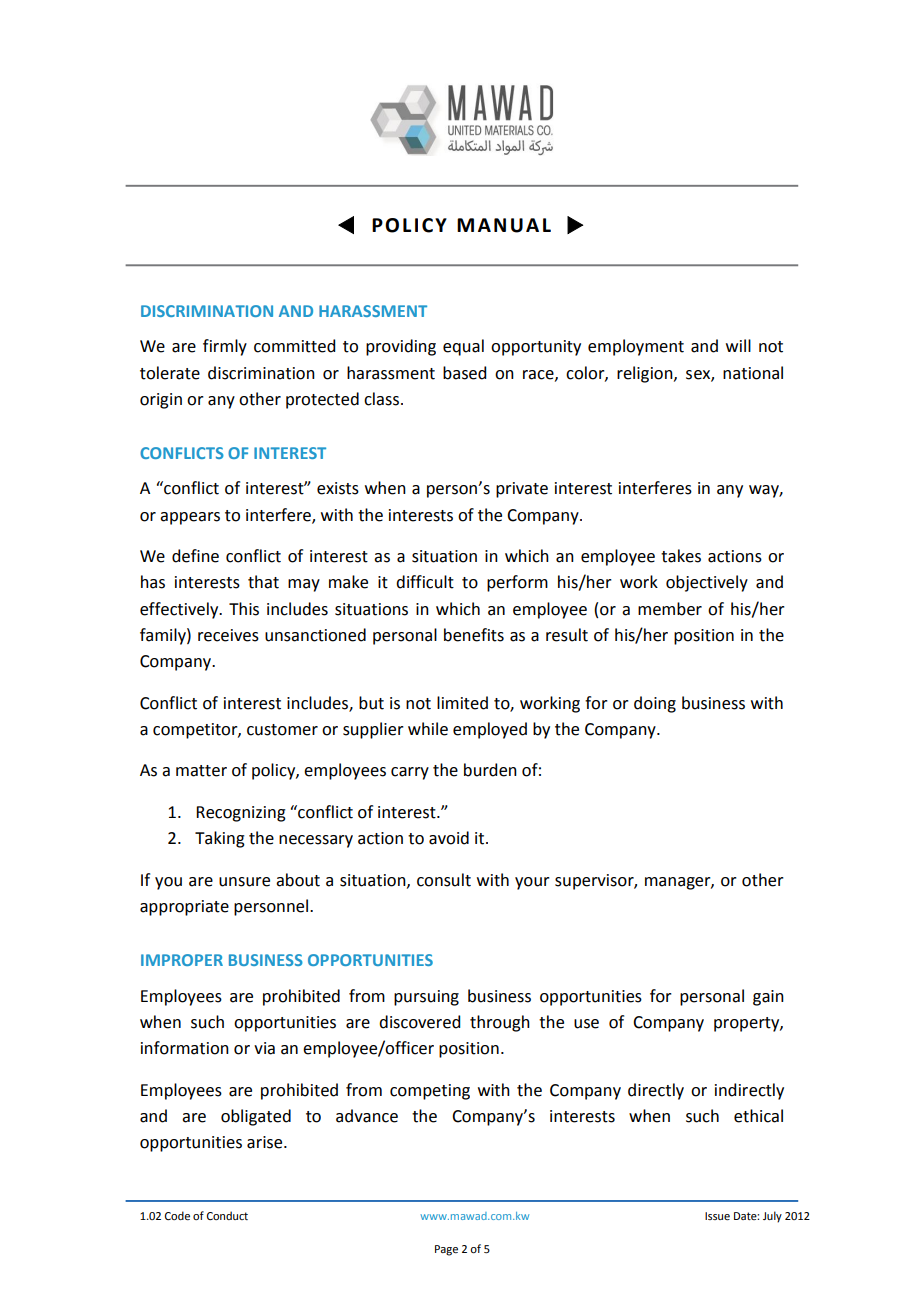 This page has width=924, height=1307. I want to click on burden, so click(490, 770).
